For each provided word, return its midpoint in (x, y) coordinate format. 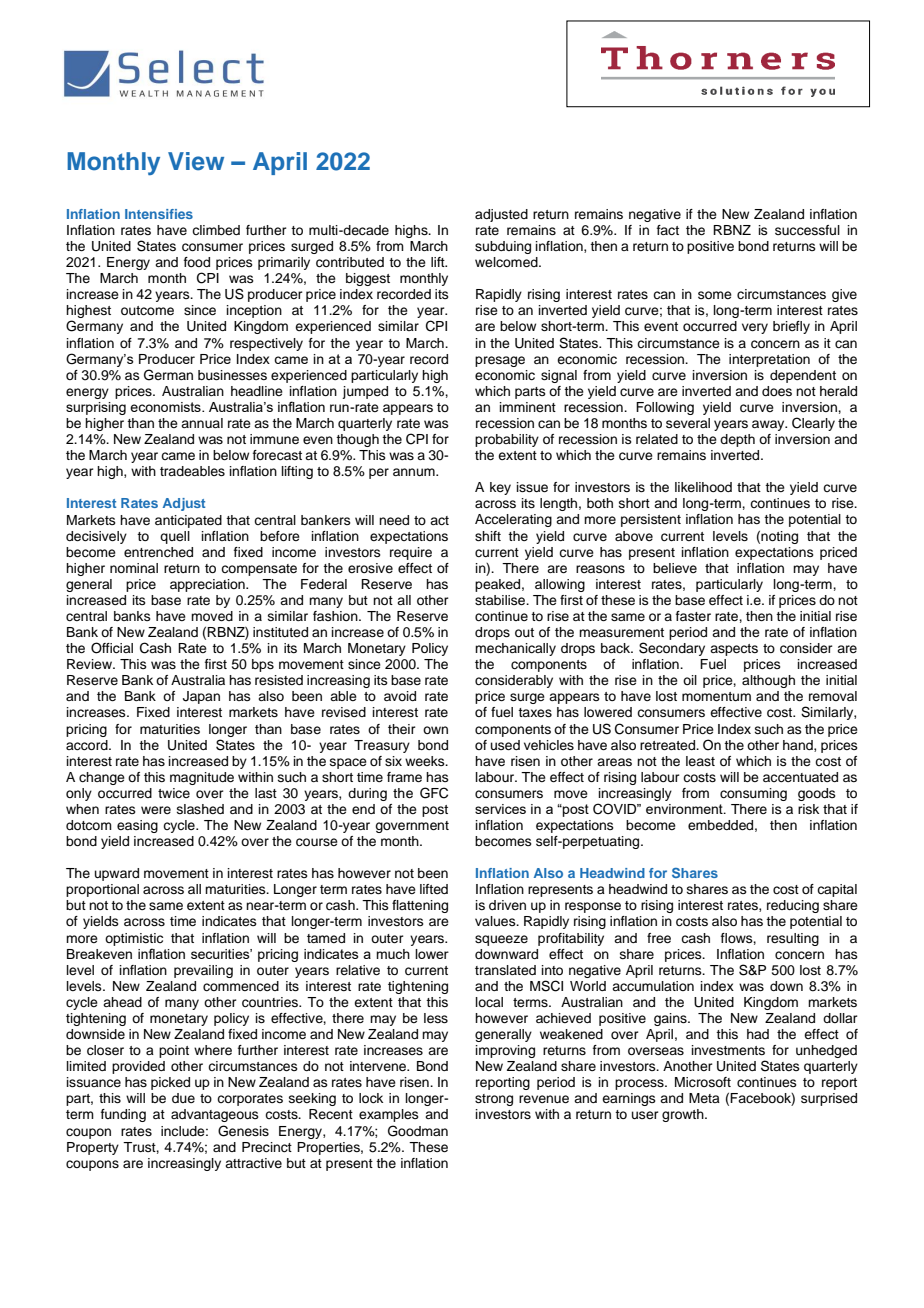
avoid (400, 696)
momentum (716, 696)
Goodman (418, 1131)
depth (737, 440)
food (197, 262)
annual (202, 423)
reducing (793, 906)
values (496, 921)
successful (807, 230)
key (500, 488)
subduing (503, 247)
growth (684, 1115)
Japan (201, 697)
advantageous (215, 1115)
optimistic (134, 939)
